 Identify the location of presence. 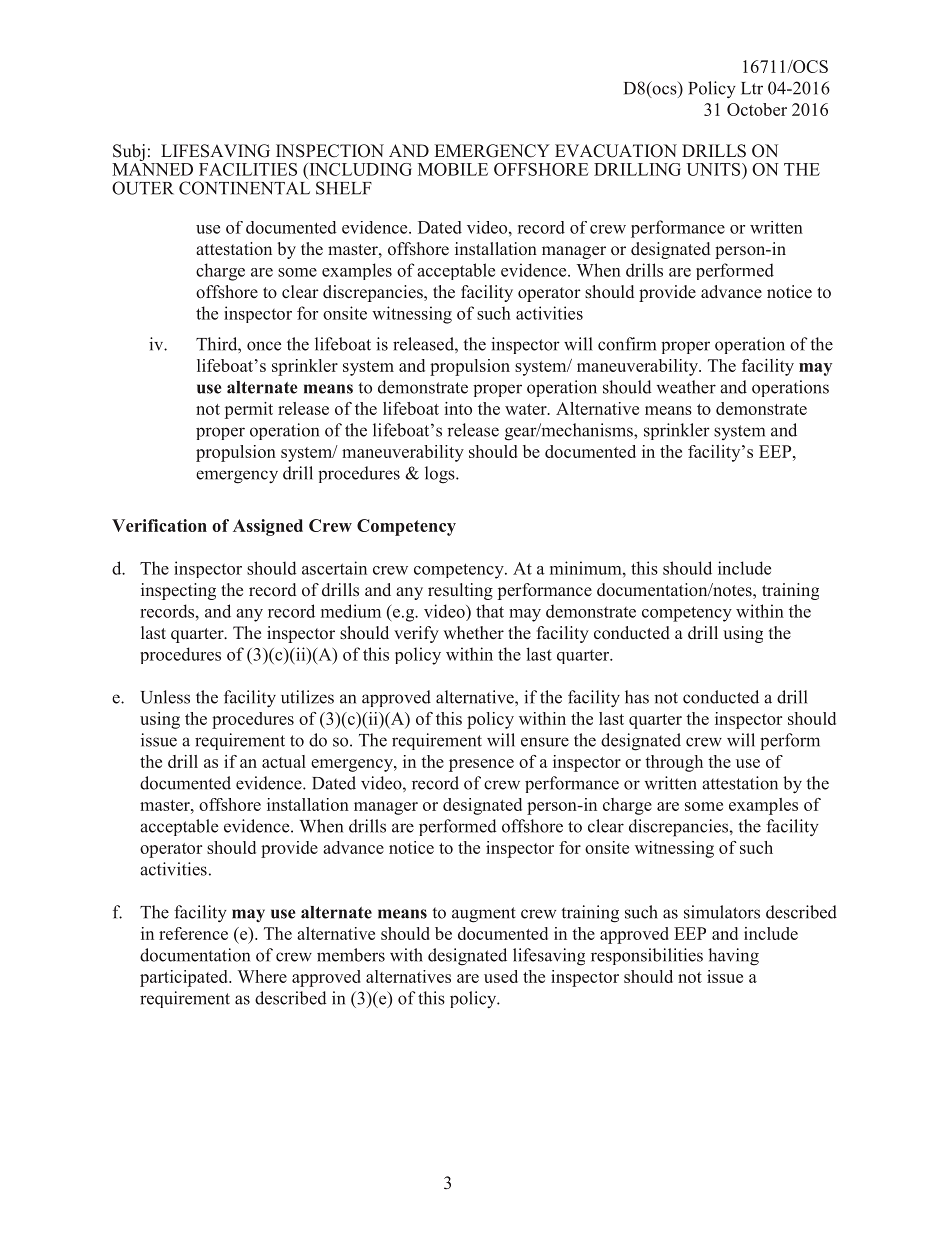
(481, 765).
